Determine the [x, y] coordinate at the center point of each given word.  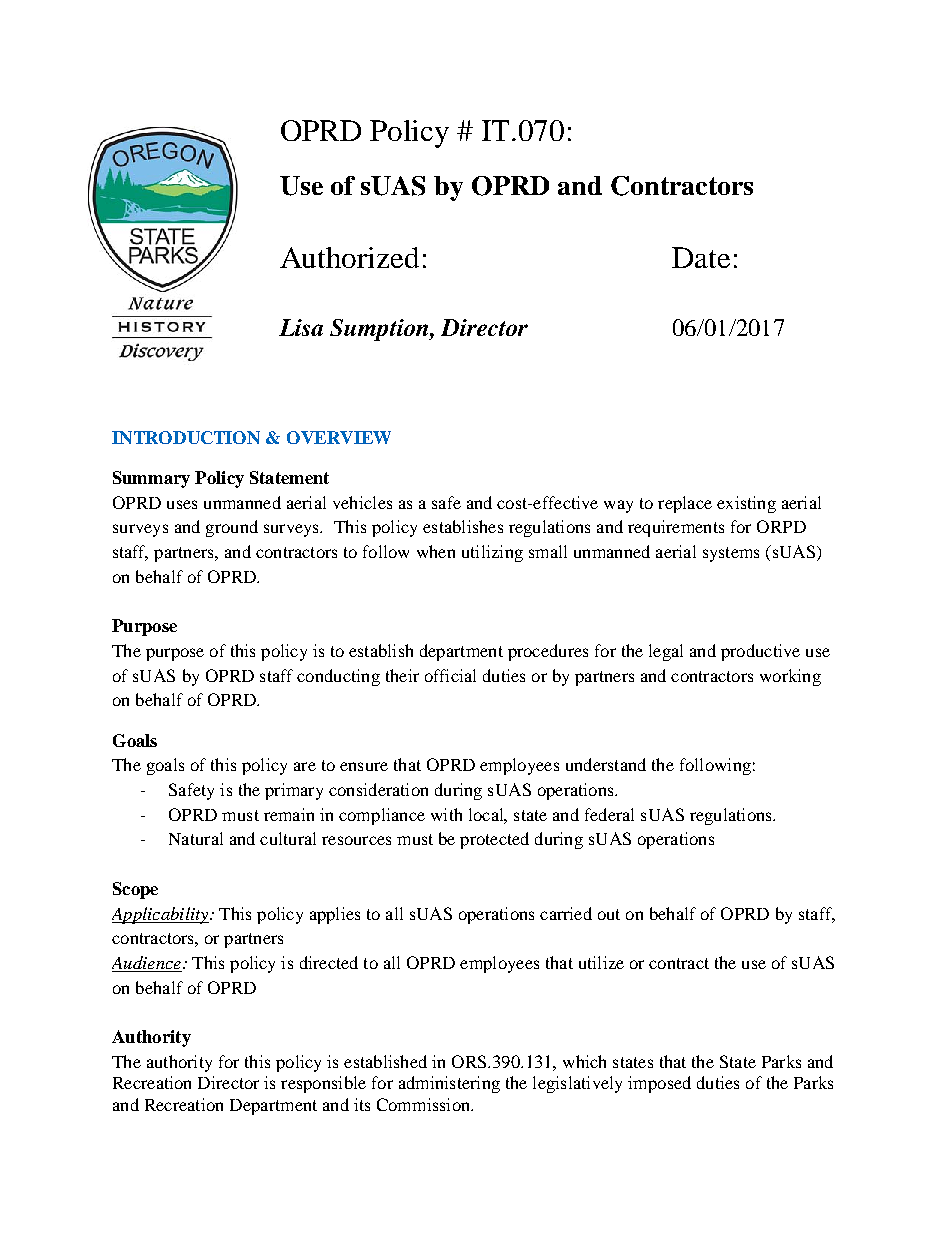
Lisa [301, 327]
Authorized [349, 257]
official [450, 675]
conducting [338, 677]
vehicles [362, 502]
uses [182, 504]
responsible [323, 1084]
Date [701, 257]
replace [685, 504]
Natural [196, 838]
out [609, 914]
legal [666, 652]
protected [494, 840]
